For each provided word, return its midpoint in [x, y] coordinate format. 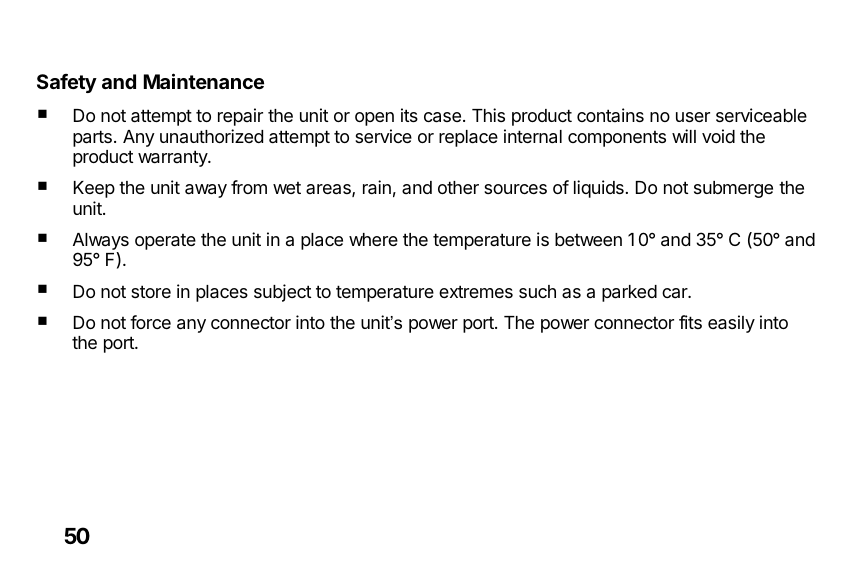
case [442, 117]
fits [690, 322]
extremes [476, 291]
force [150, 322]
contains [610, 115]
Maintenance [204, 81]
